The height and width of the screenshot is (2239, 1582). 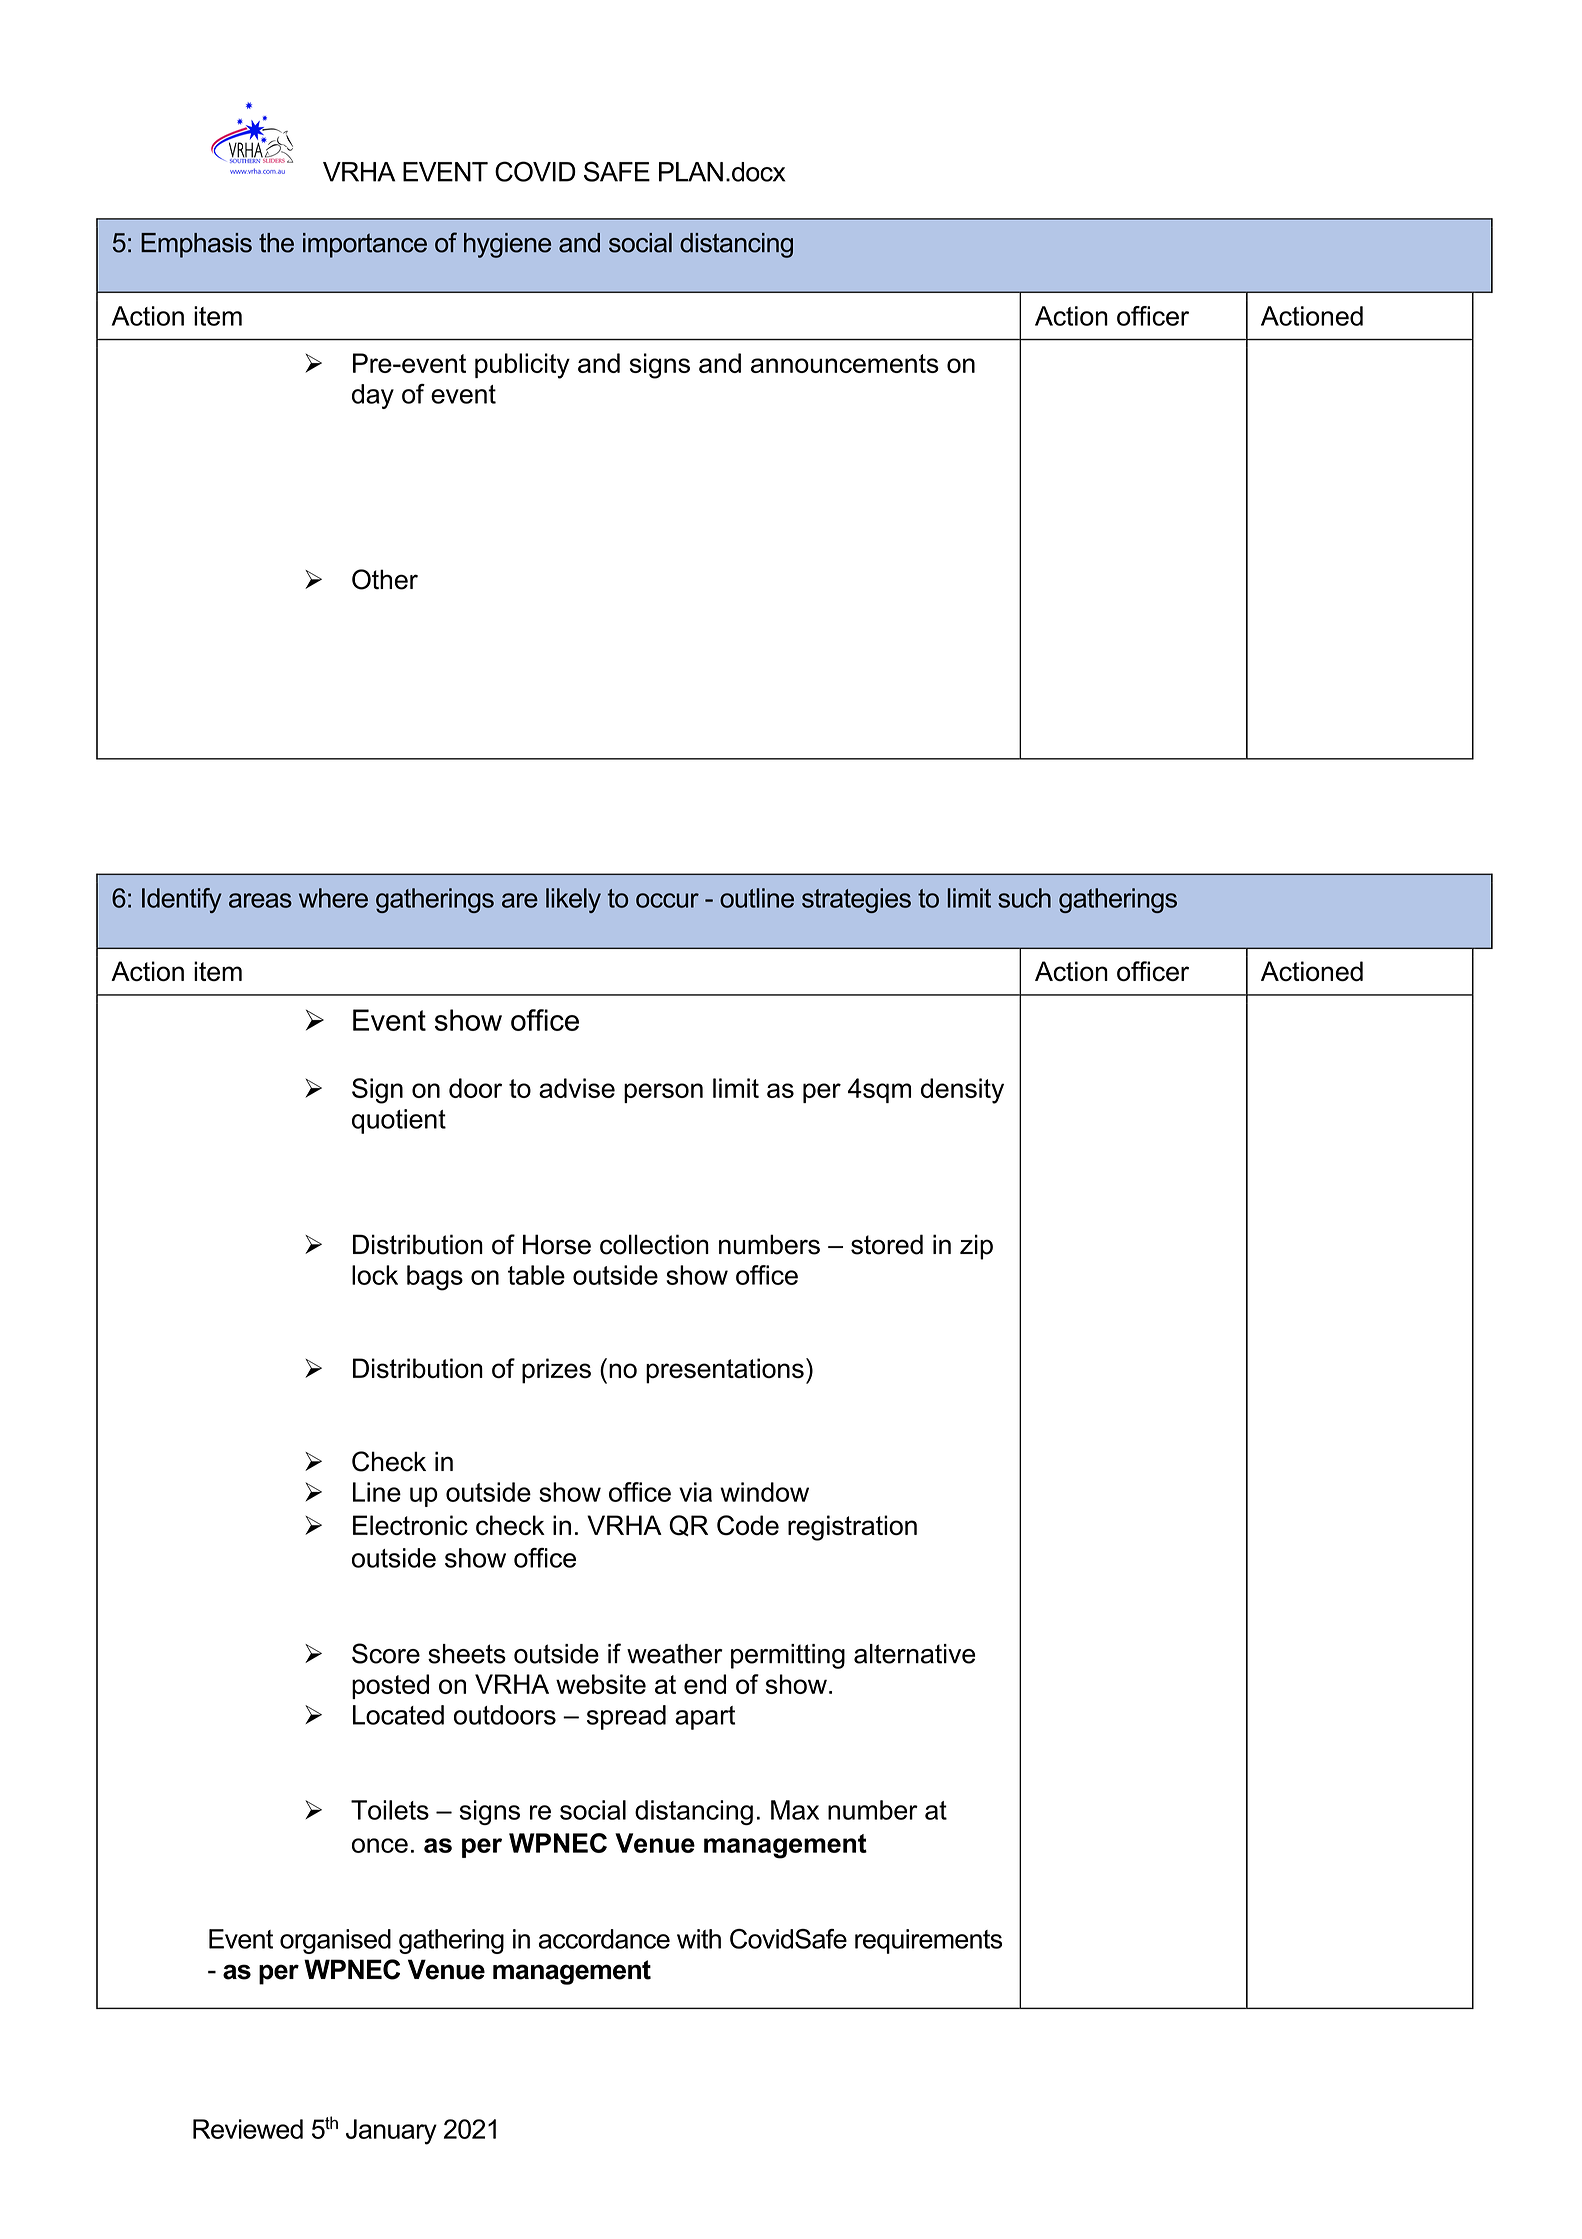 What do you see at coordinates (845, 363) in the screenshot?
I see `announcements` at bounding box center [845, 363].
